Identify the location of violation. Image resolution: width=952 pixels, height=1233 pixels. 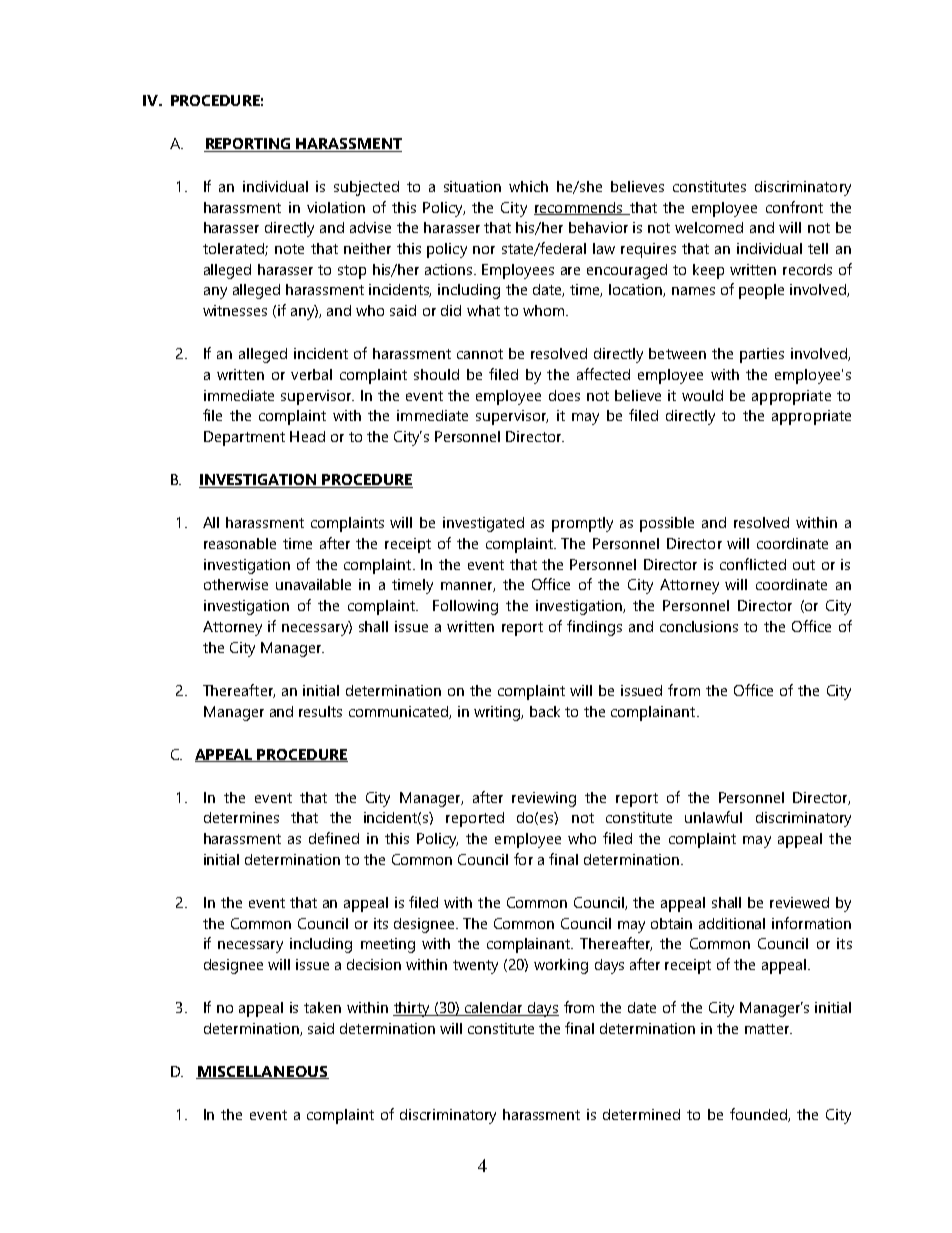
(336, 207).
